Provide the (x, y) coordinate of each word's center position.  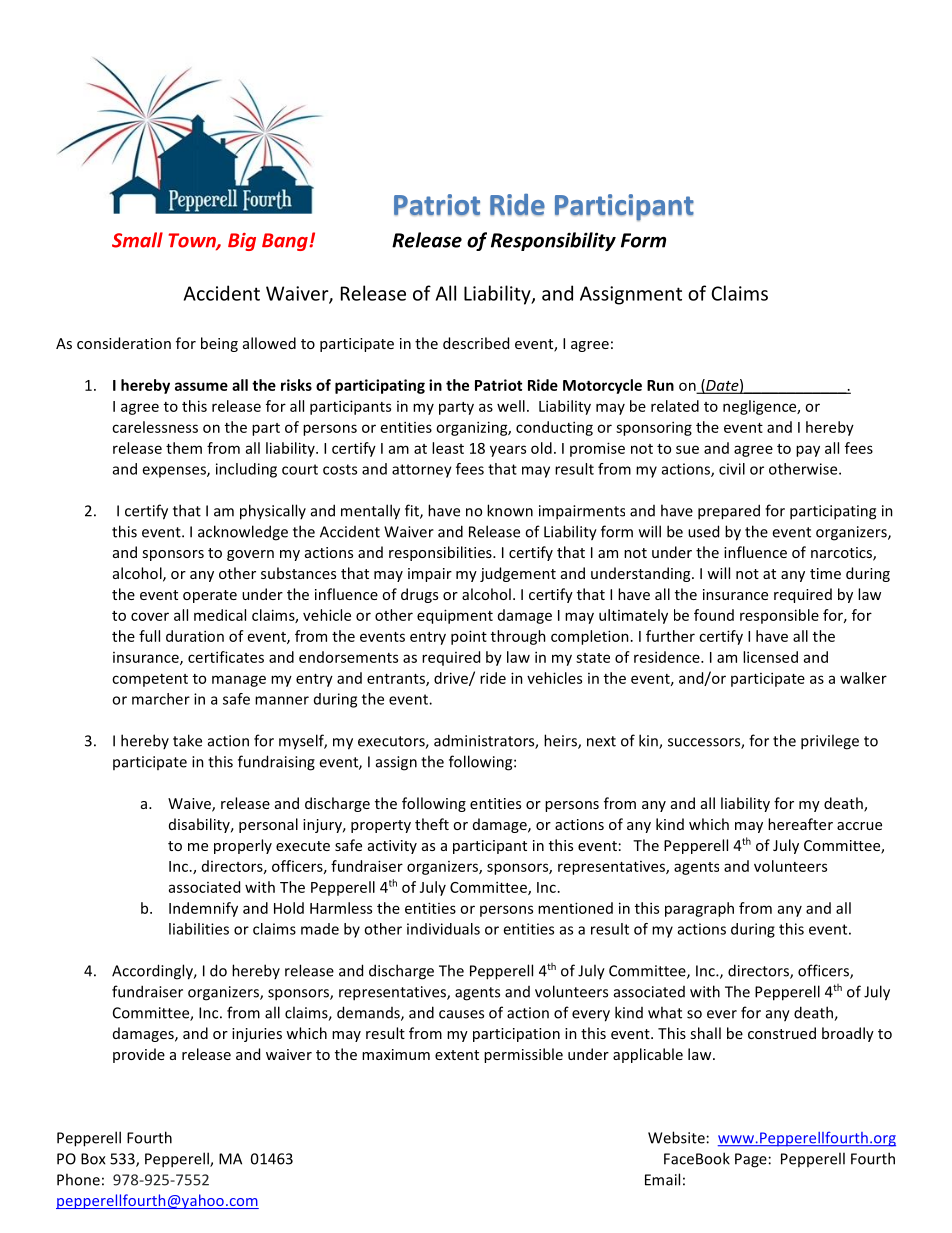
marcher (161, 699)
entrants (397, 680)
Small (137, 240)
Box (93, 1159)
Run (660, 385)
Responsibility (553, 241)
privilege (830, 742)
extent (457, 1055)
